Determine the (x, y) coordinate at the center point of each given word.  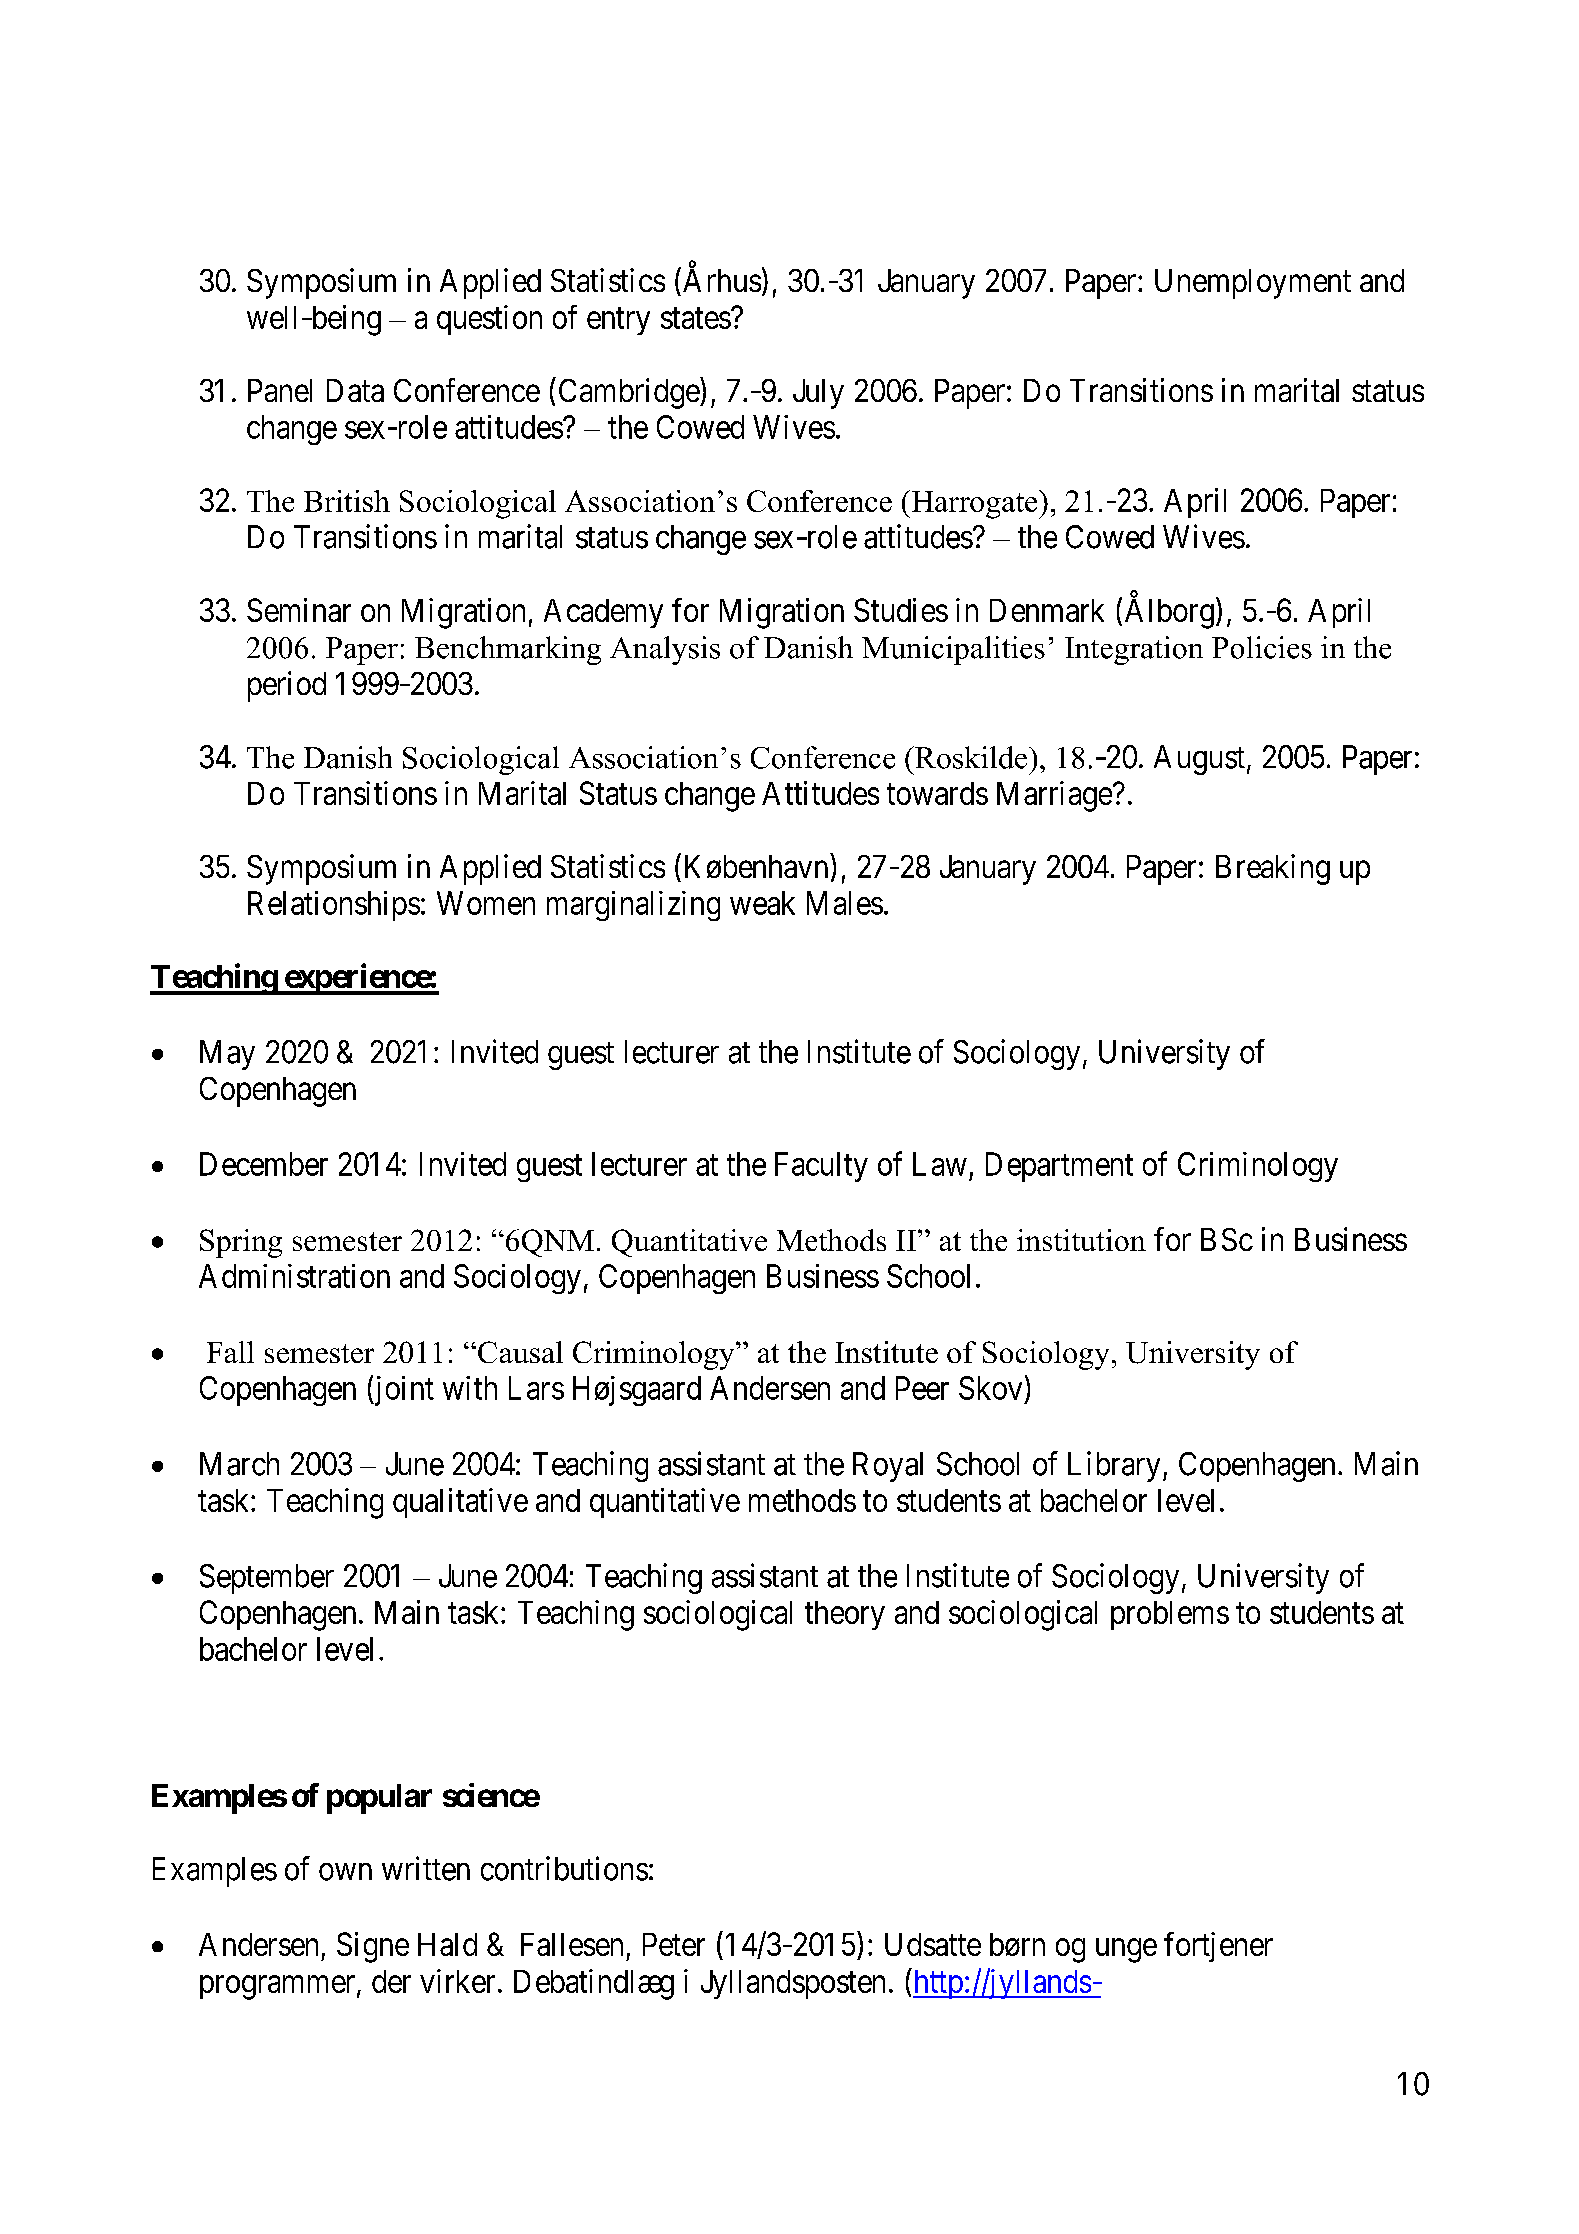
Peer (922, 1388)
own (345, 1872)
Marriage (1054, 796)
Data (355, 390)
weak (762, 903)
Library (1114, 1466)
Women (486, 903)
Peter (674, 1944)
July (818, 394)
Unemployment (1253, 284)
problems (1170, 1615)
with (470, 1388)
